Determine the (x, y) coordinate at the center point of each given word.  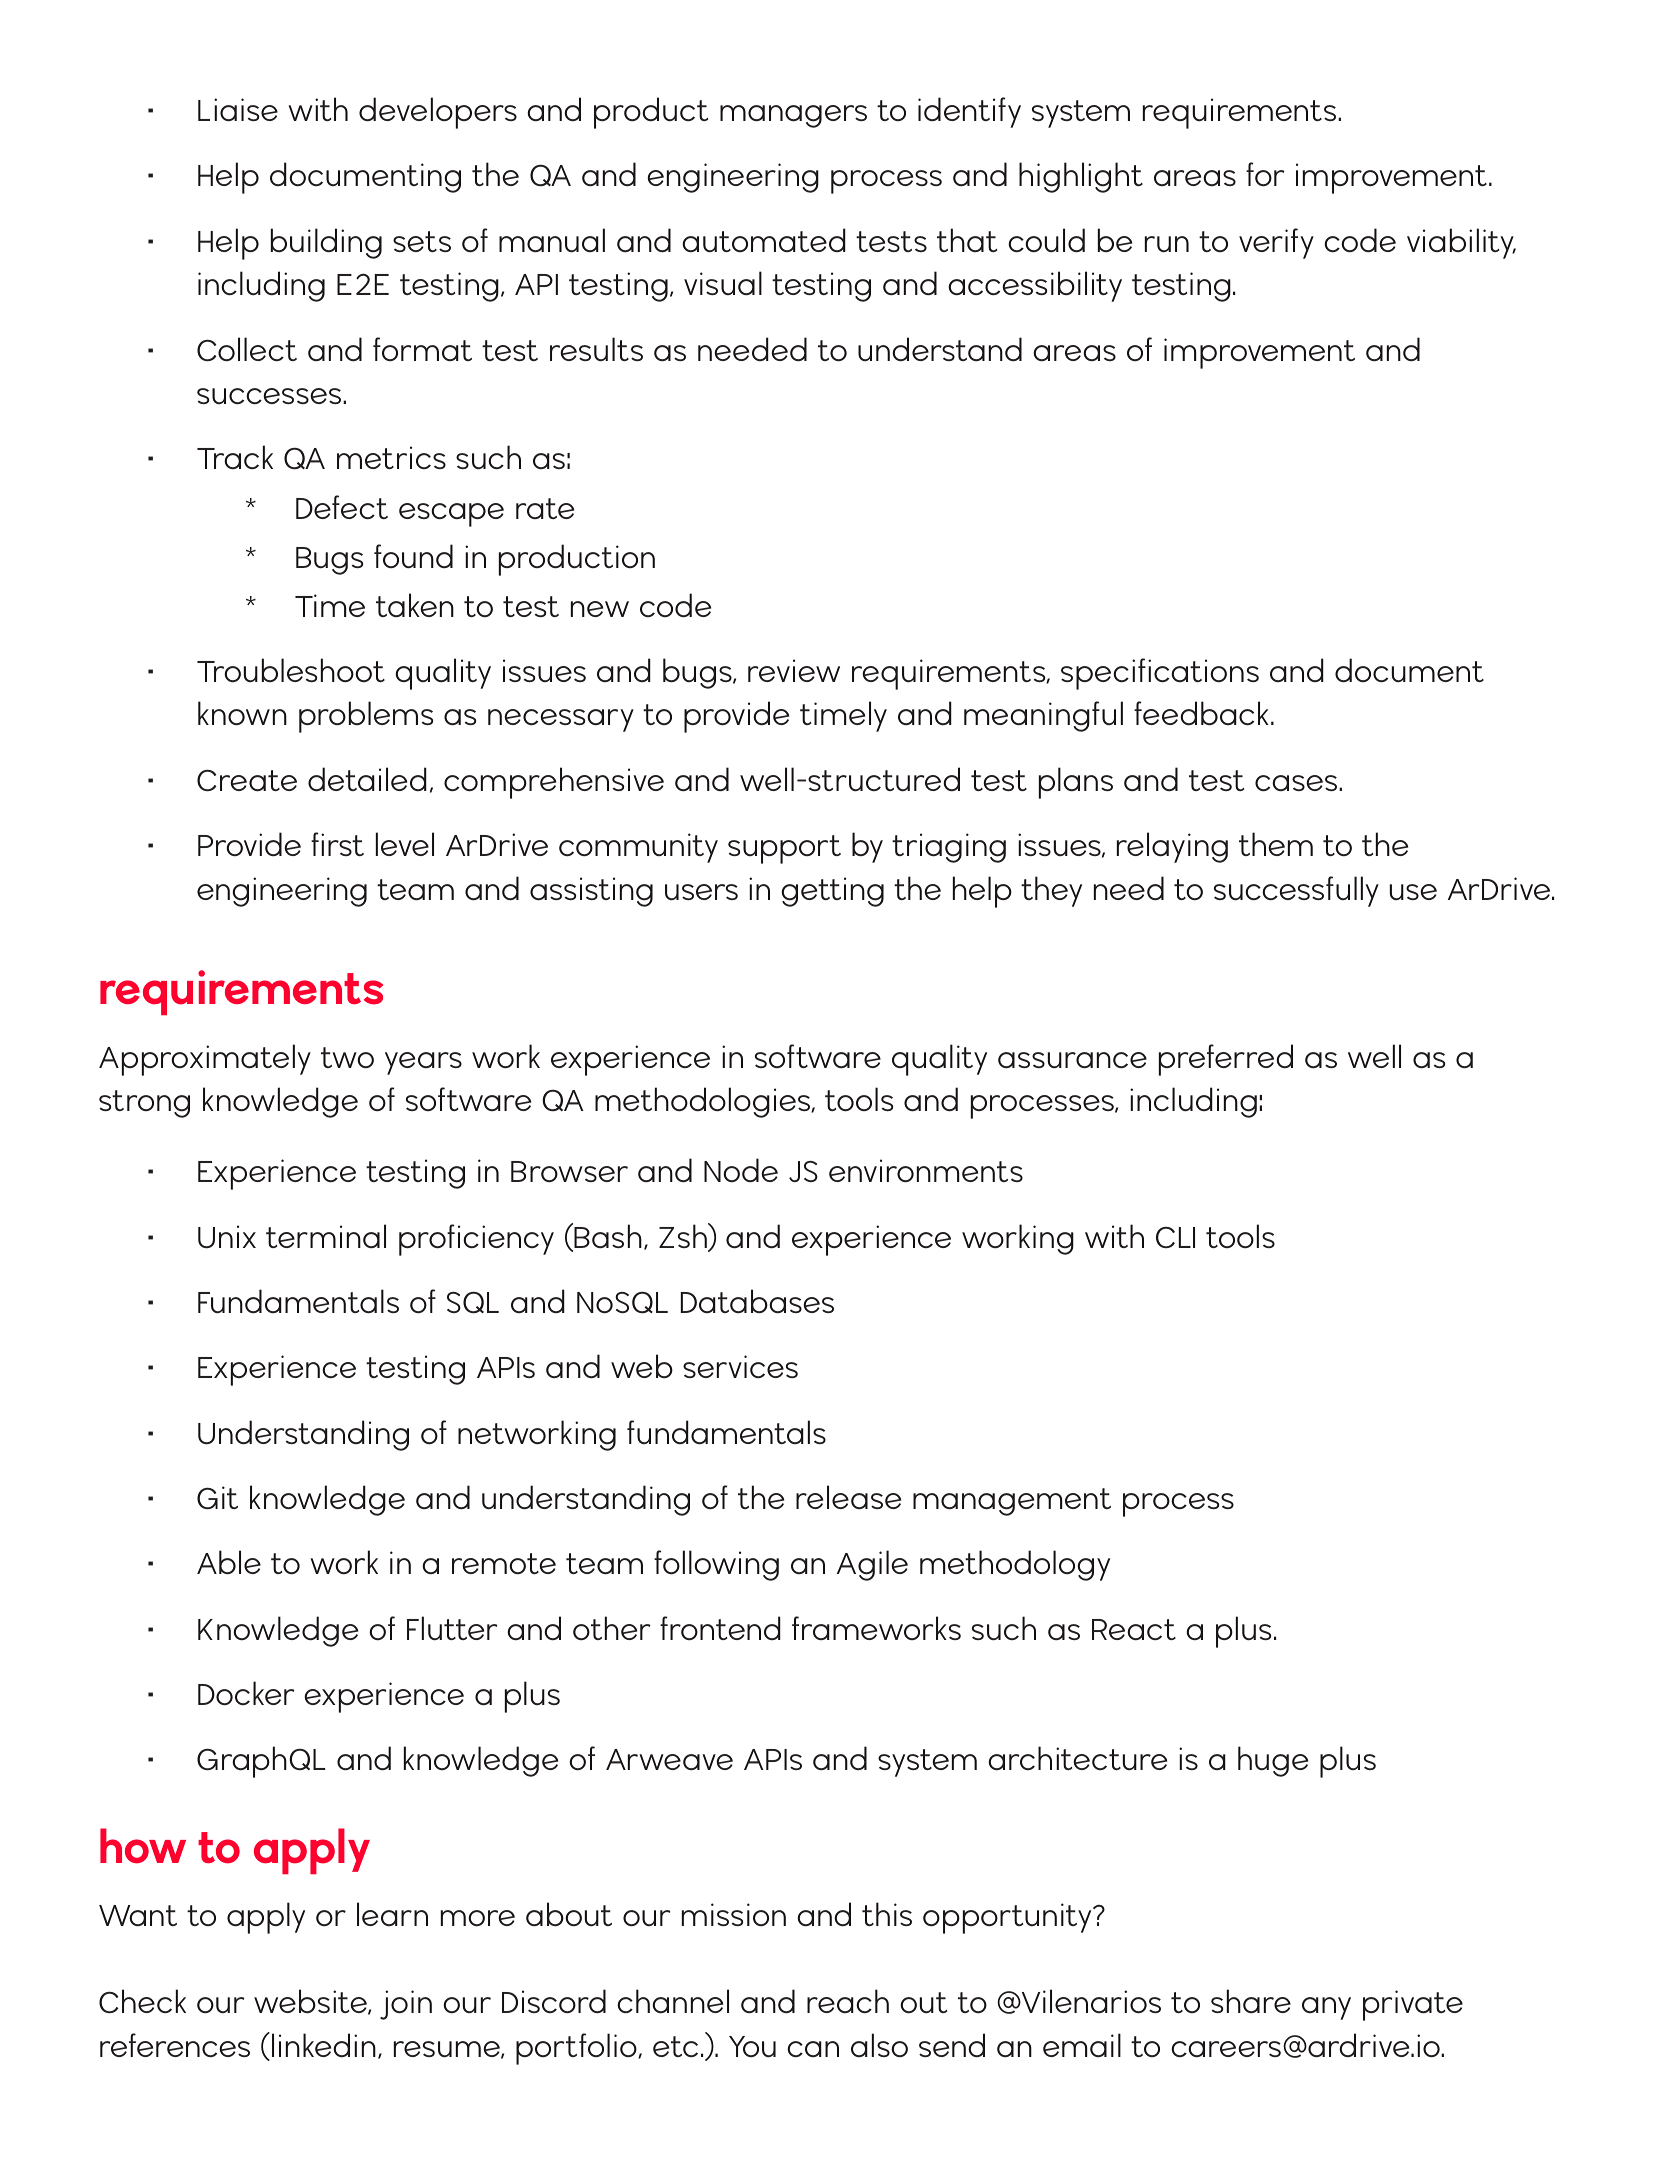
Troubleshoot (291, 670)
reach (848, 2001)
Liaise (238, 110)
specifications (1160, 674)
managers (793, 116)
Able (229, 1562)
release (848, 1497)
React (1134, 1629)
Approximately (205, 1060)
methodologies (704, 1102)
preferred (1226, 1060)
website (311, 2002)
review (794, 670)
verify (1276, 243)
